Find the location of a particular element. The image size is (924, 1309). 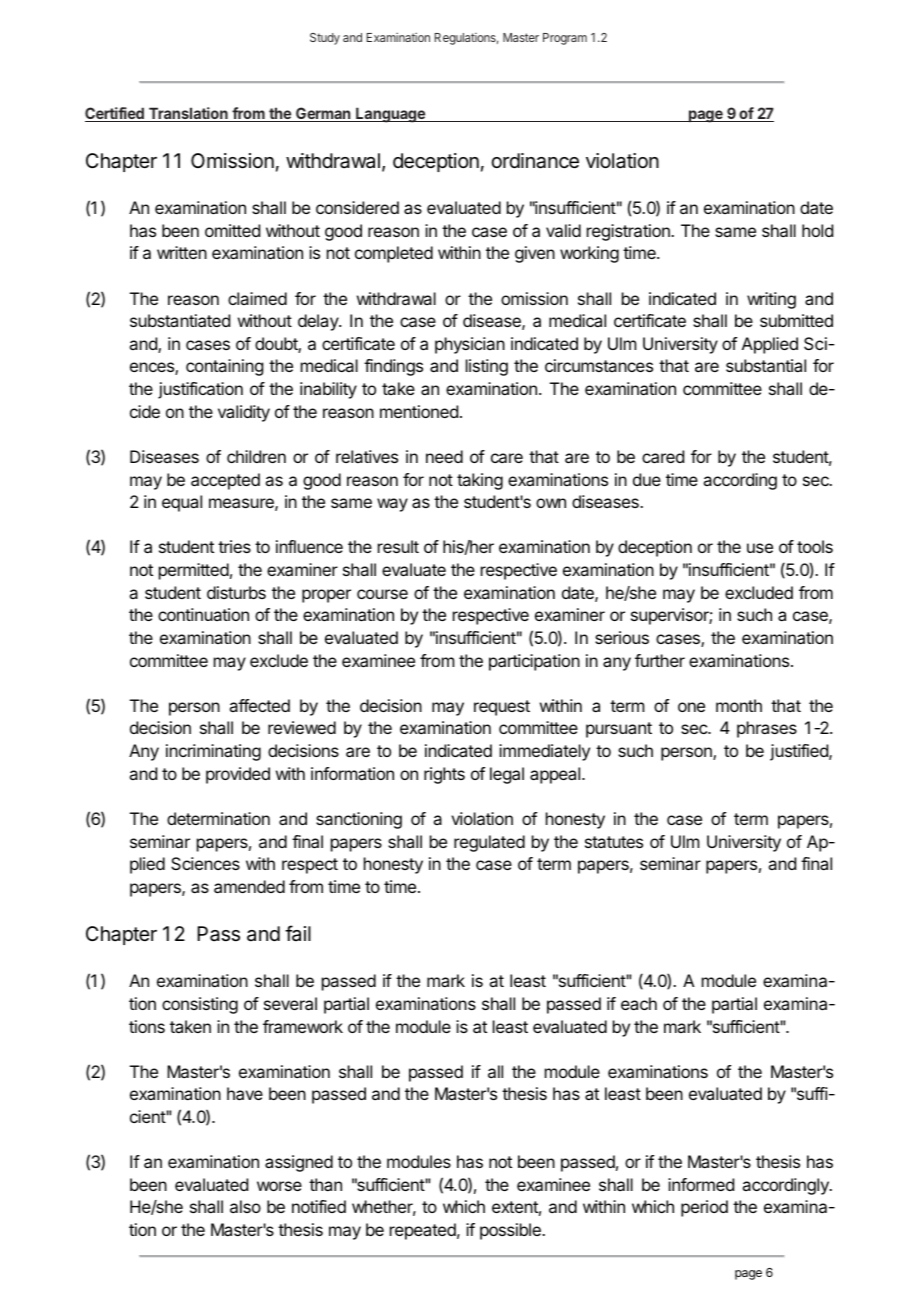

justified is located at coordinates (800, 752).
